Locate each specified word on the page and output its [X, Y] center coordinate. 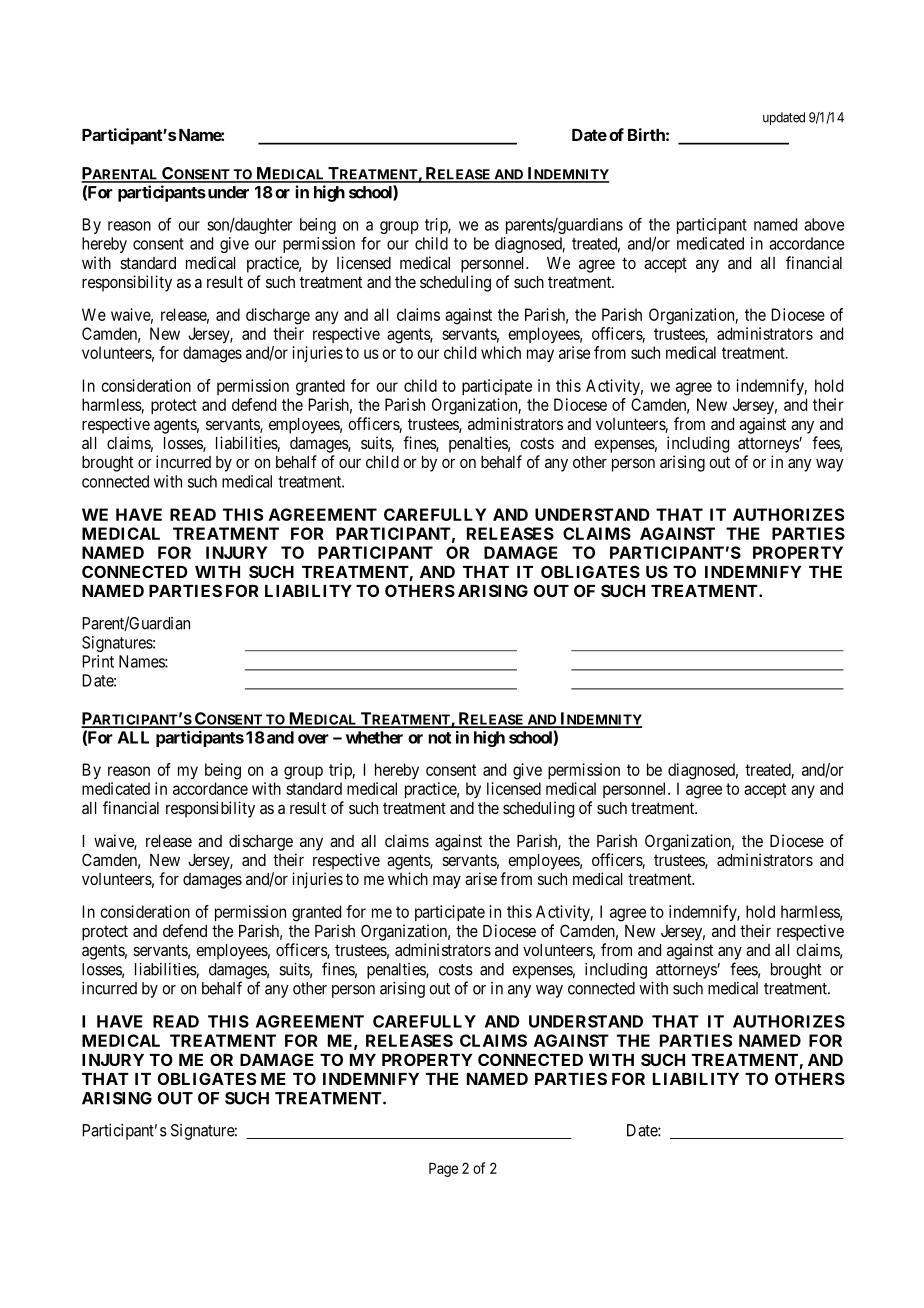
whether [374, 737]
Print [98, 661]
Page [443, 1169]
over [313, 739]
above [824, 224]
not [439, 738]
